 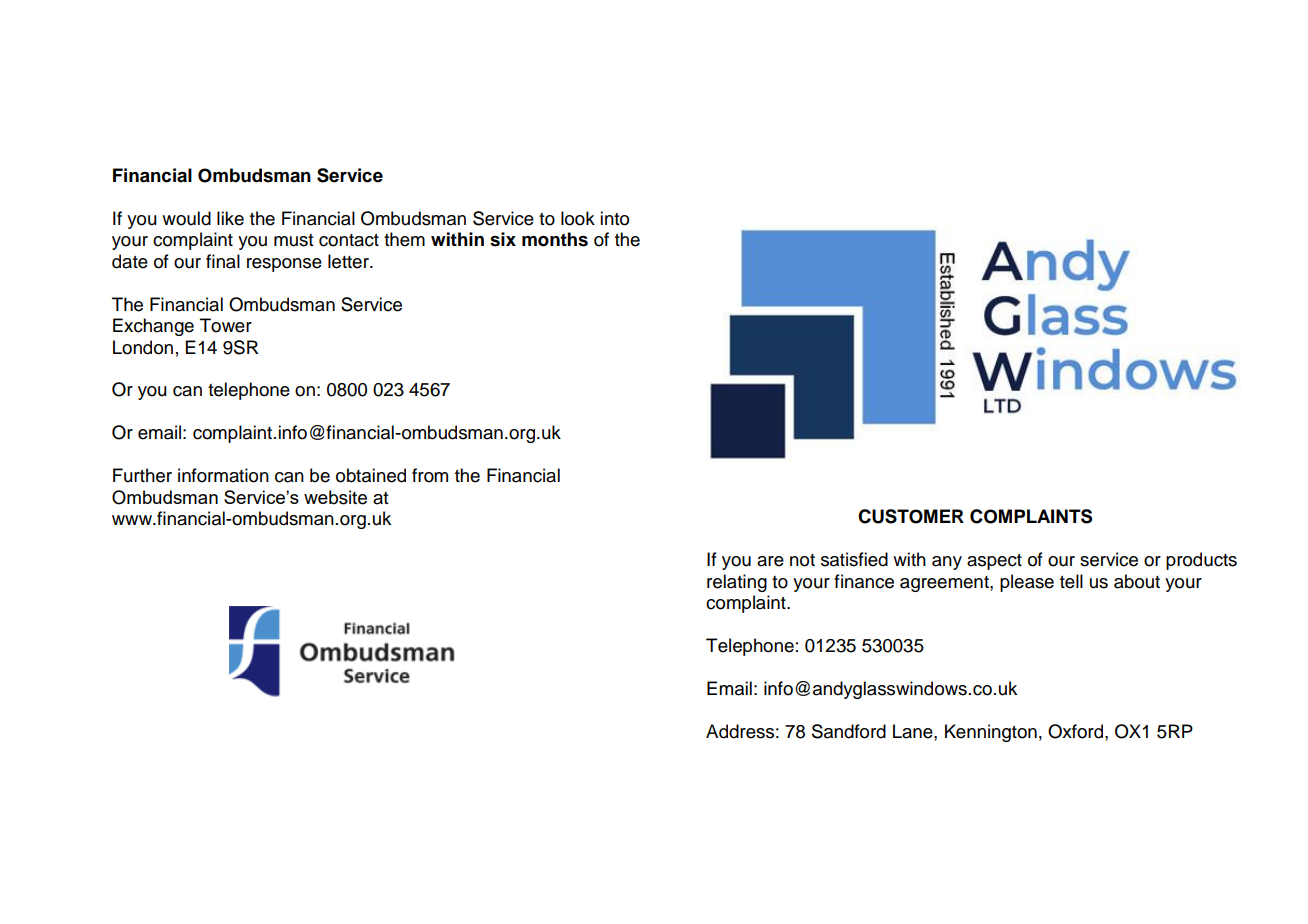 I want to click on from, so click(x=430, y=475).
